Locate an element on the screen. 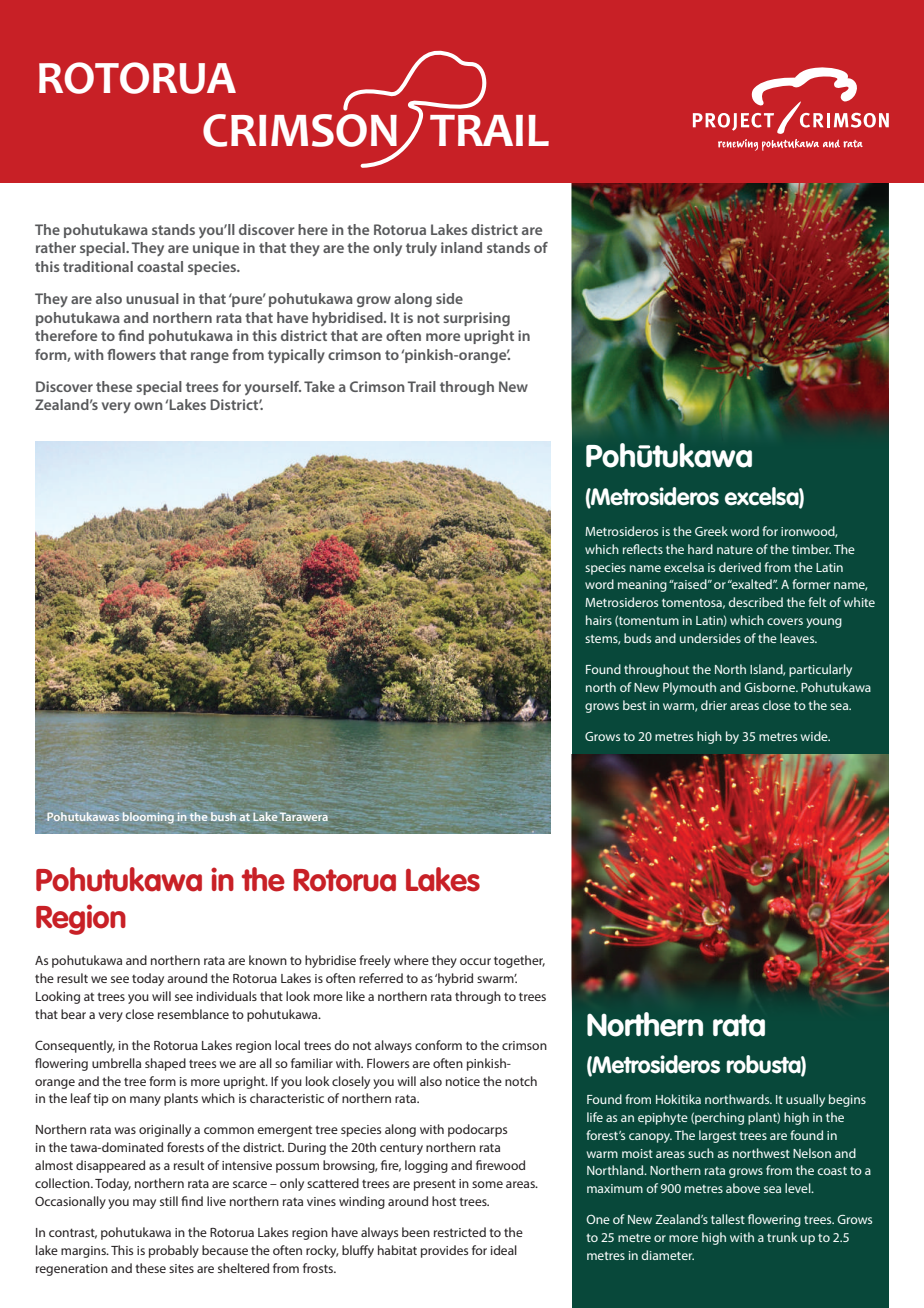 This screenshot has width=924, height=1308. yourself is located at coordinates (273, 388).
